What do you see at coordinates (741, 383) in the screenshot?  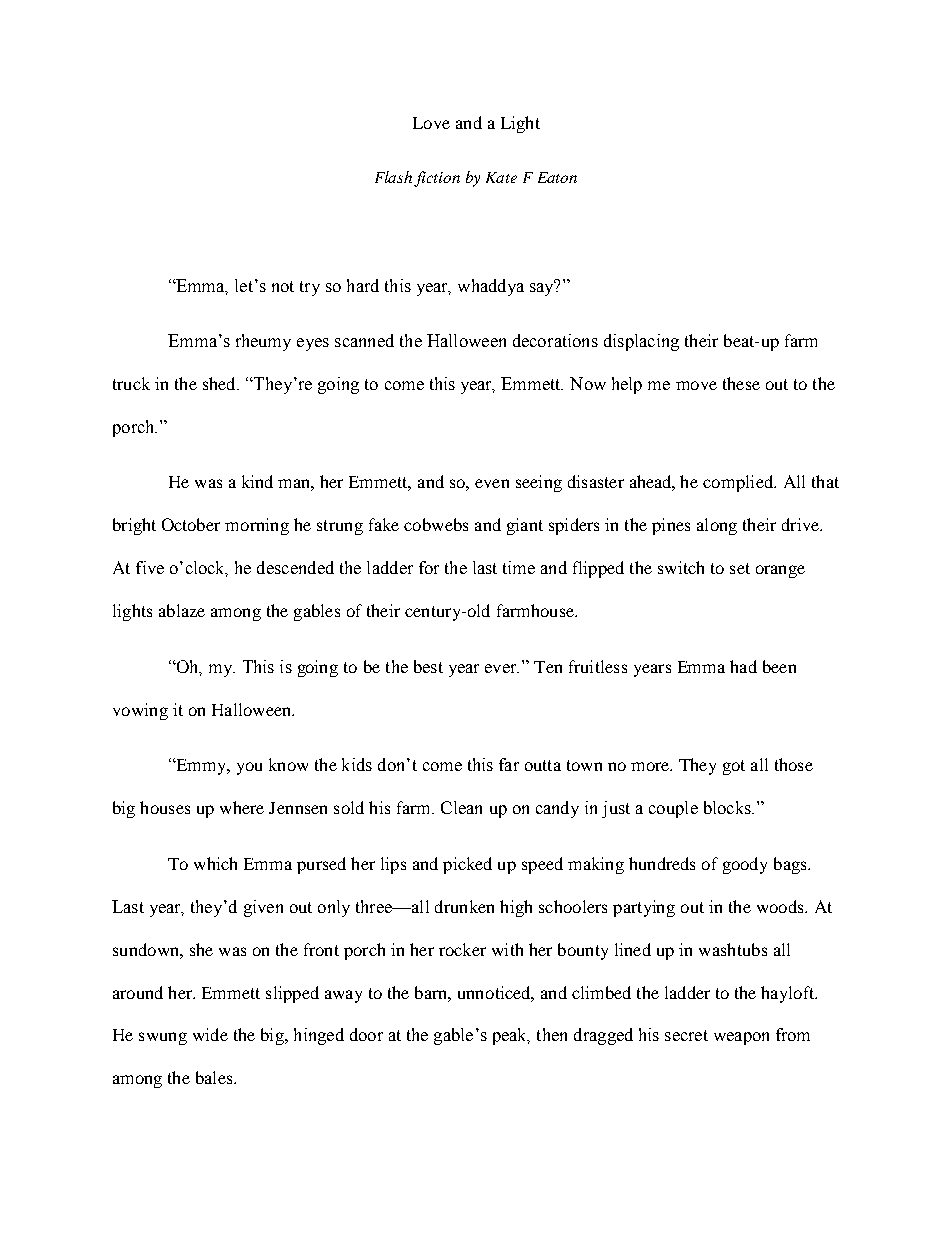 I see `these` at bounding box center [741, 383].
